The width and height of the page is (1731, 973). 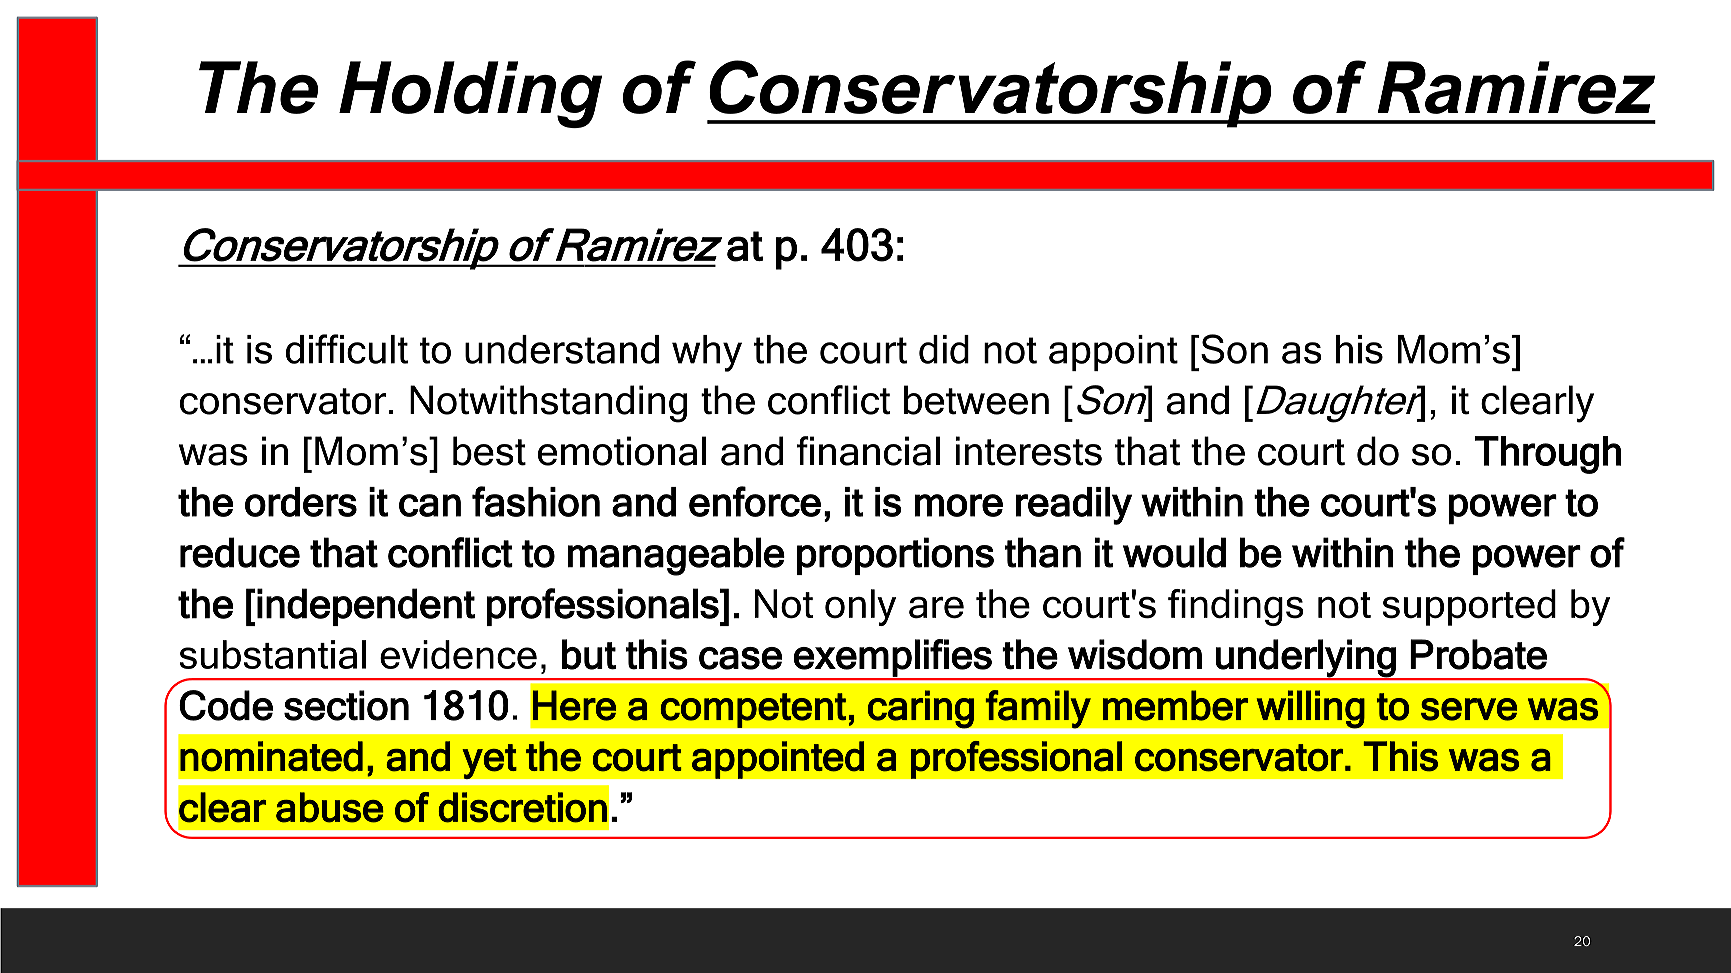 What do you see at coordinates (470, 94) in the page?
I see `Holding` at bounding box center [470, 94].
